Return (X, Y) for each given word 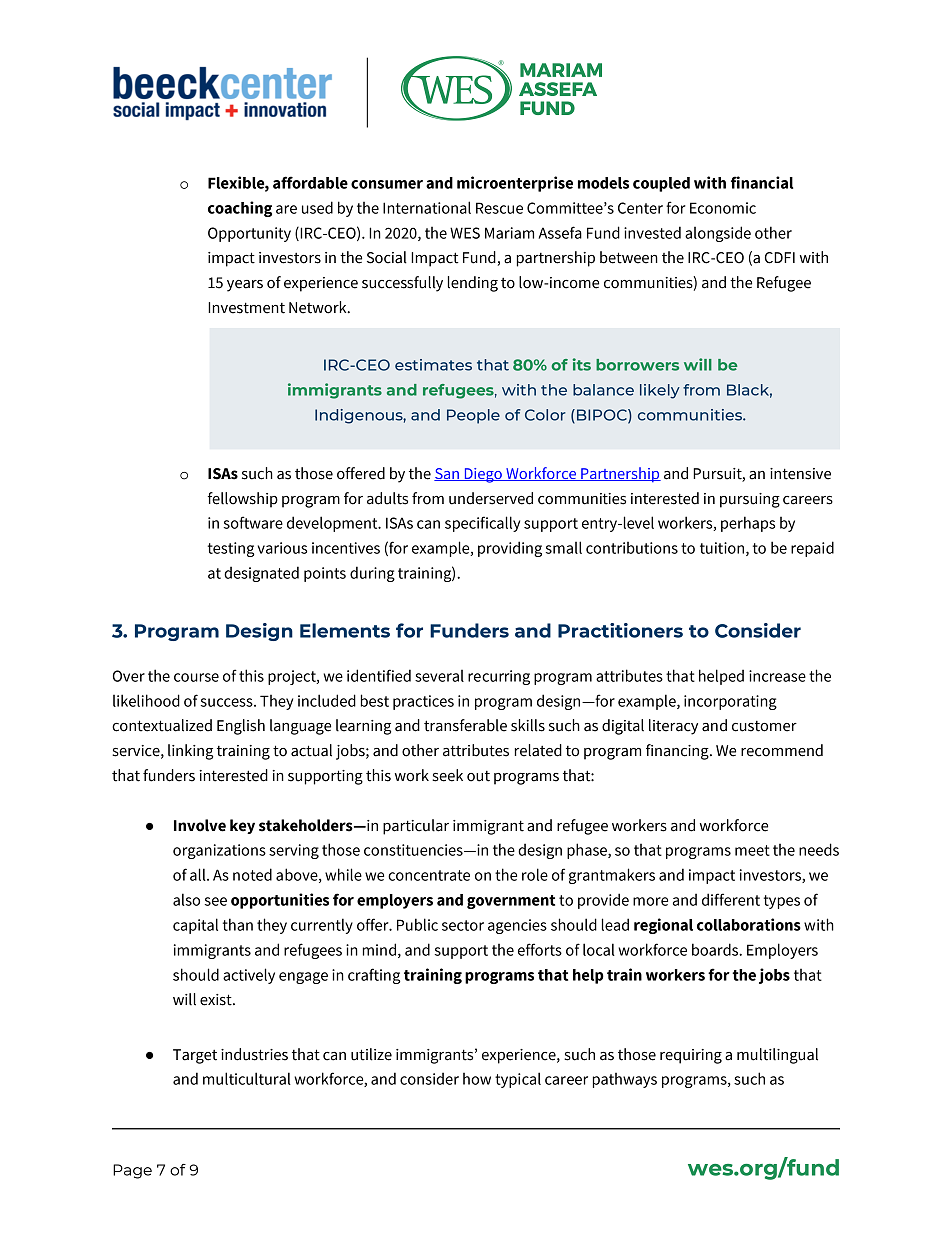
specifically (482, 524)
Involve (200, 825)
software (253, 522)
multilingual (777, 1056)
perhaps (748, 524)
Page (132, 1171)
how (477, 1079)
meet (752, 850)
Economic (723, 208)
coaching (240, 209)
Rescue (499, 208)
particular (416, 827)
